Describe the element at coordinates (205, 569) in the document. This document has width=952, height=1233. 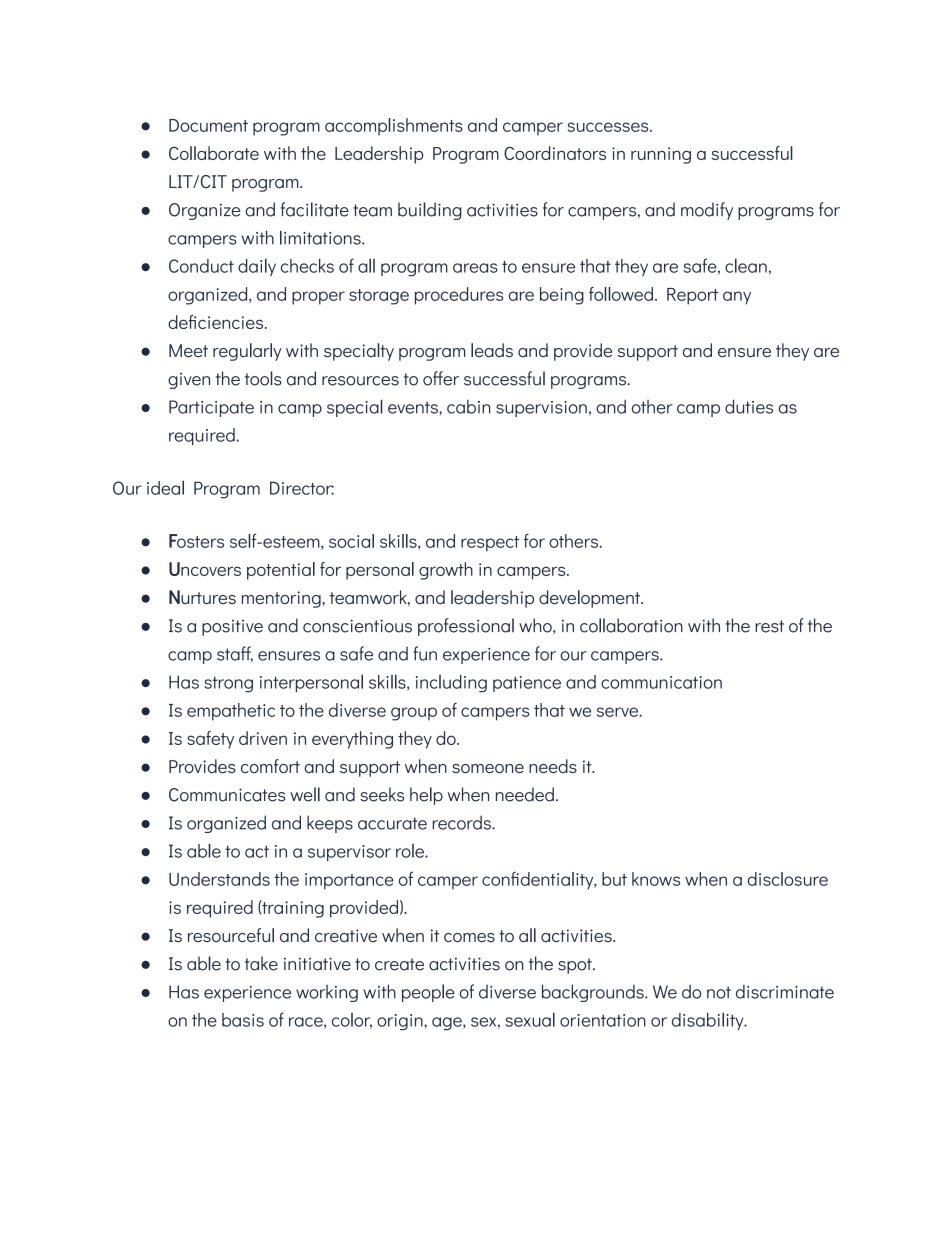
I see `Uncovers` at that location.
